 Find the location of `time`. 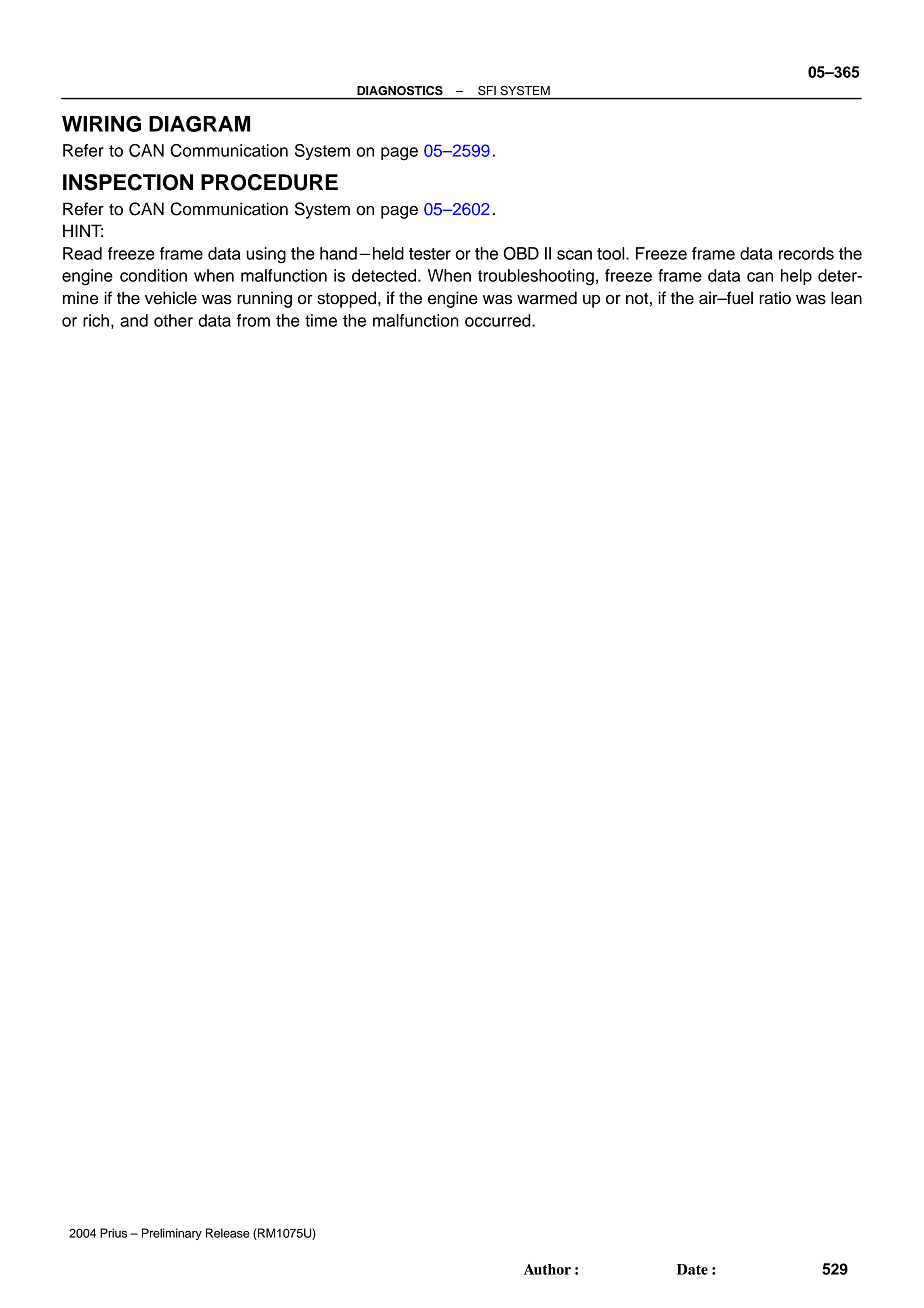

time is located at coordinates (321, 320).
